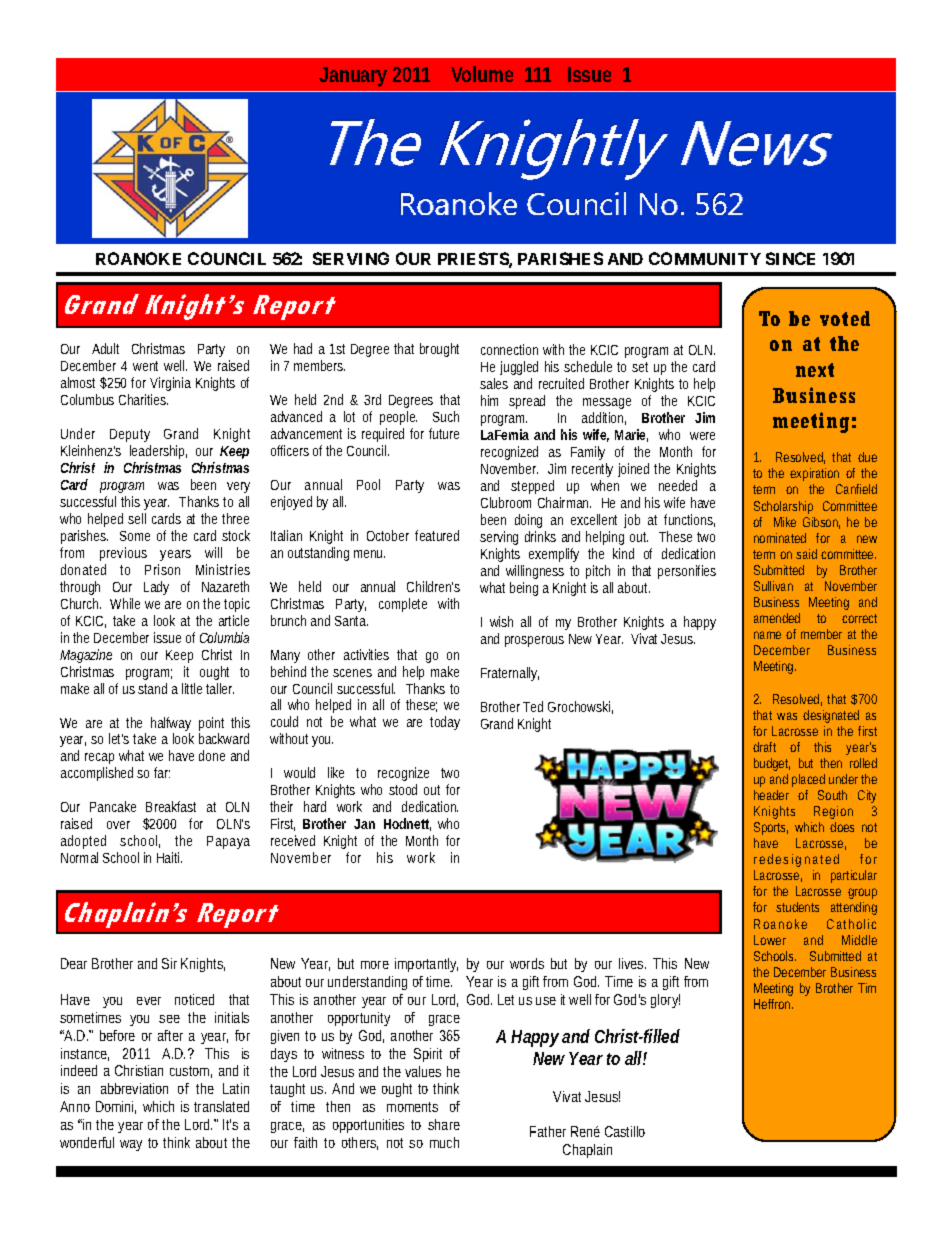  What do you see at coordinates (815, 370) in the screenshot?
I see `next` at bounding box center [815, 370].
